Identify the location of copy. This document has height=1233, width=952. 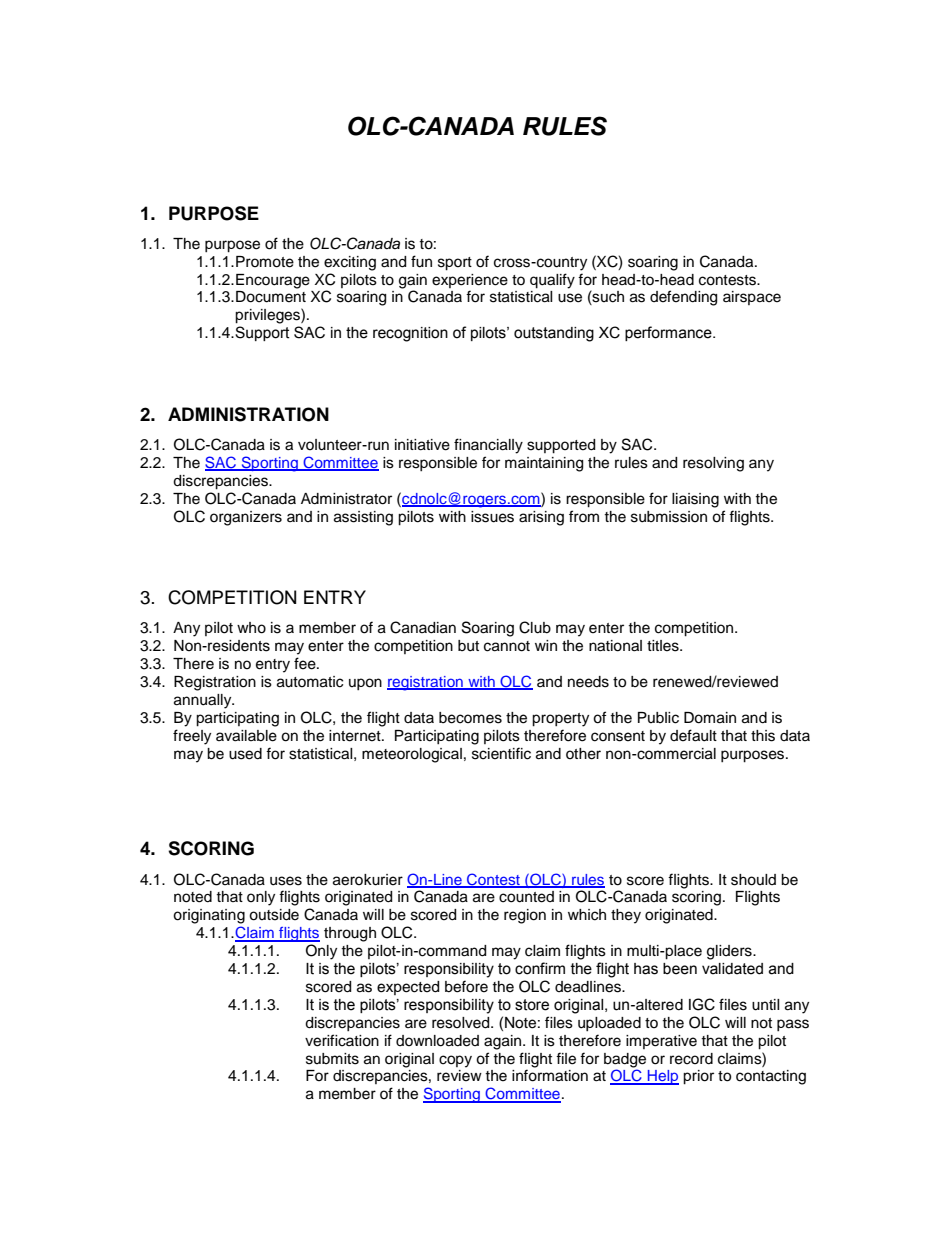
(455, 1061).
